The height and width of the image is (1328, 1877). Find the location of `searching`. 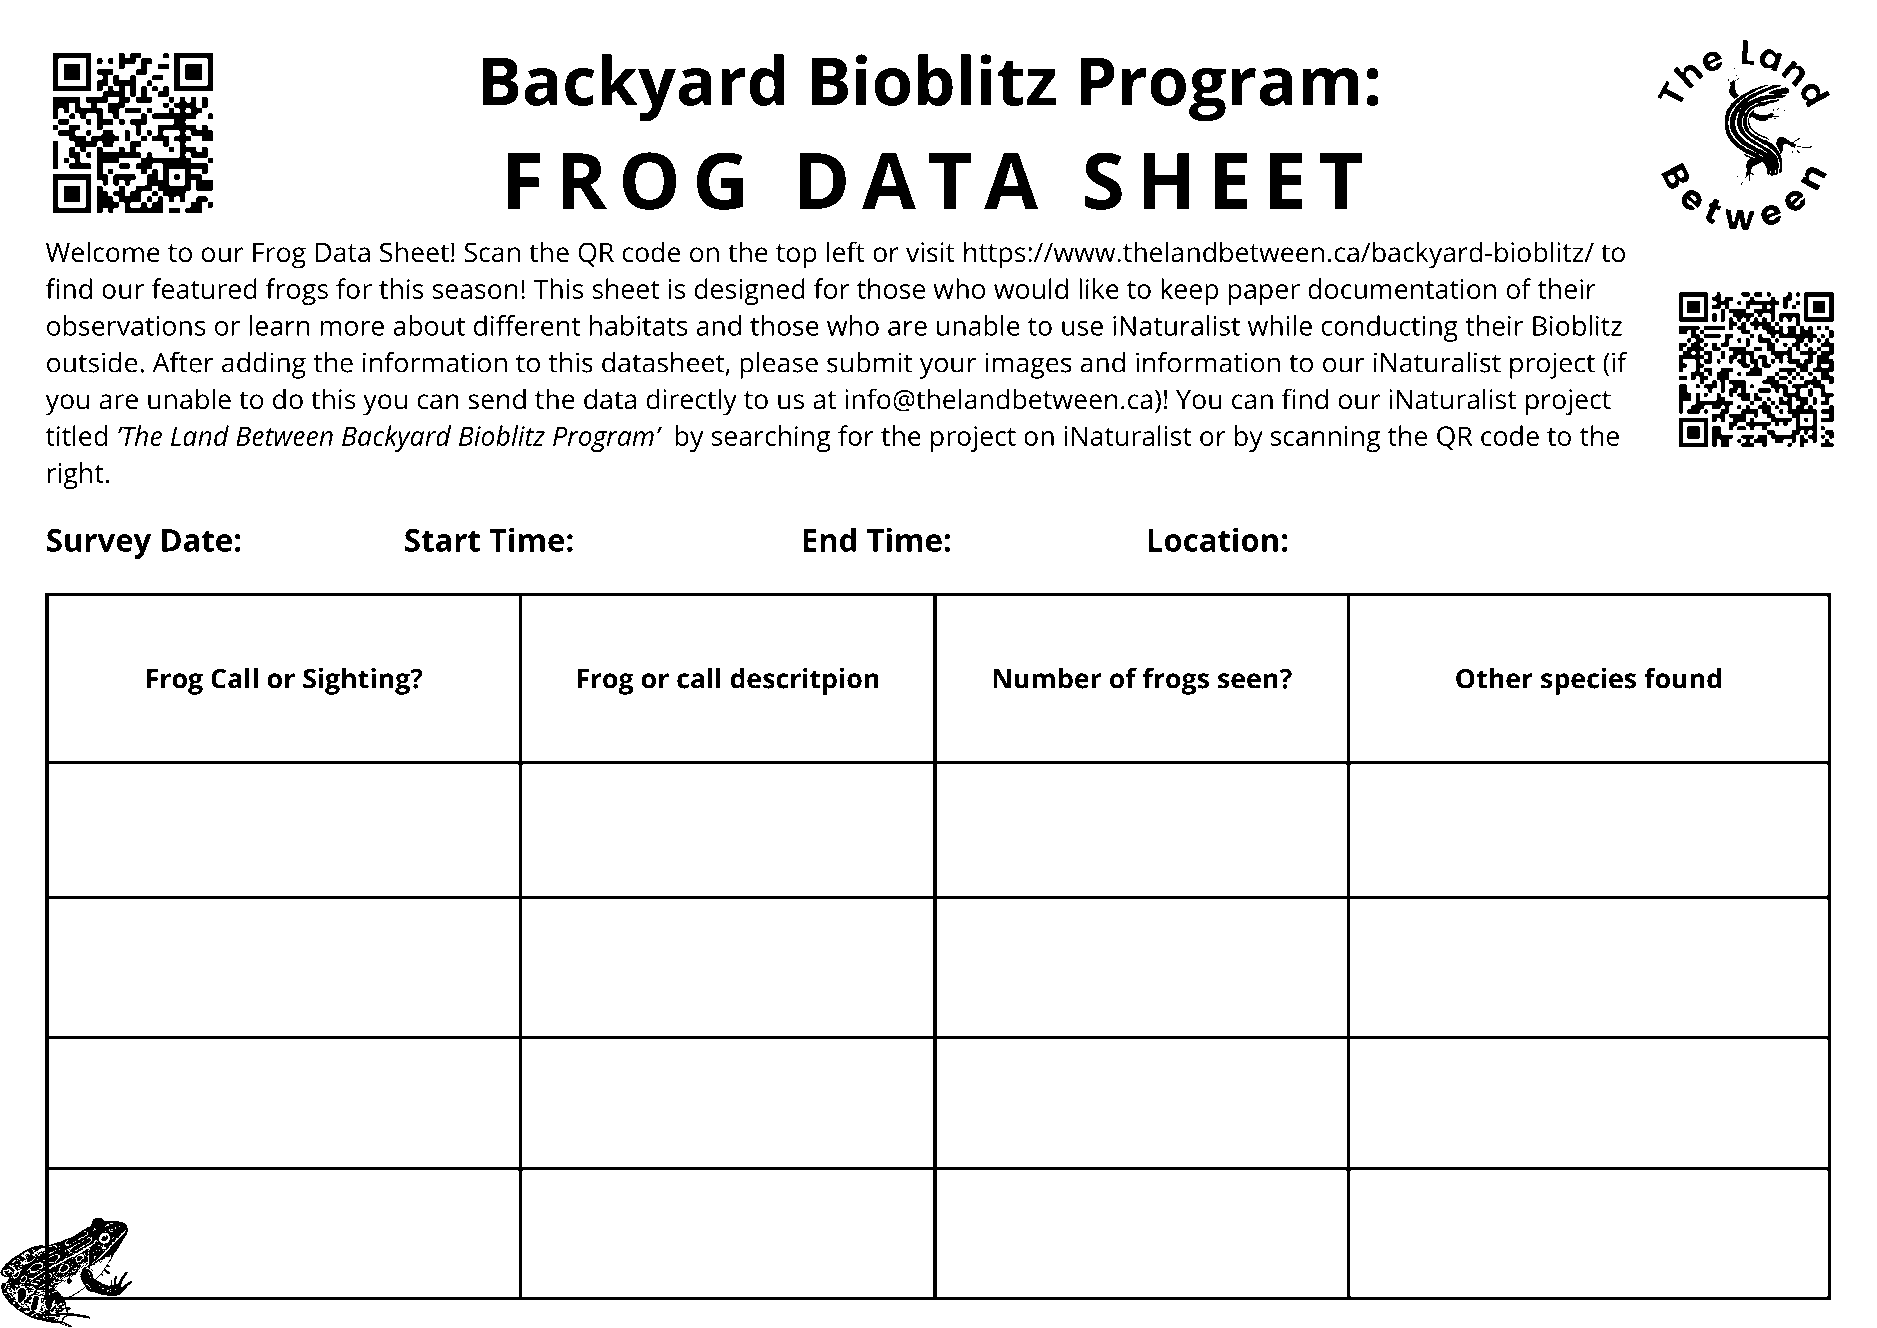

searching is located at coordinates (771, 438).
